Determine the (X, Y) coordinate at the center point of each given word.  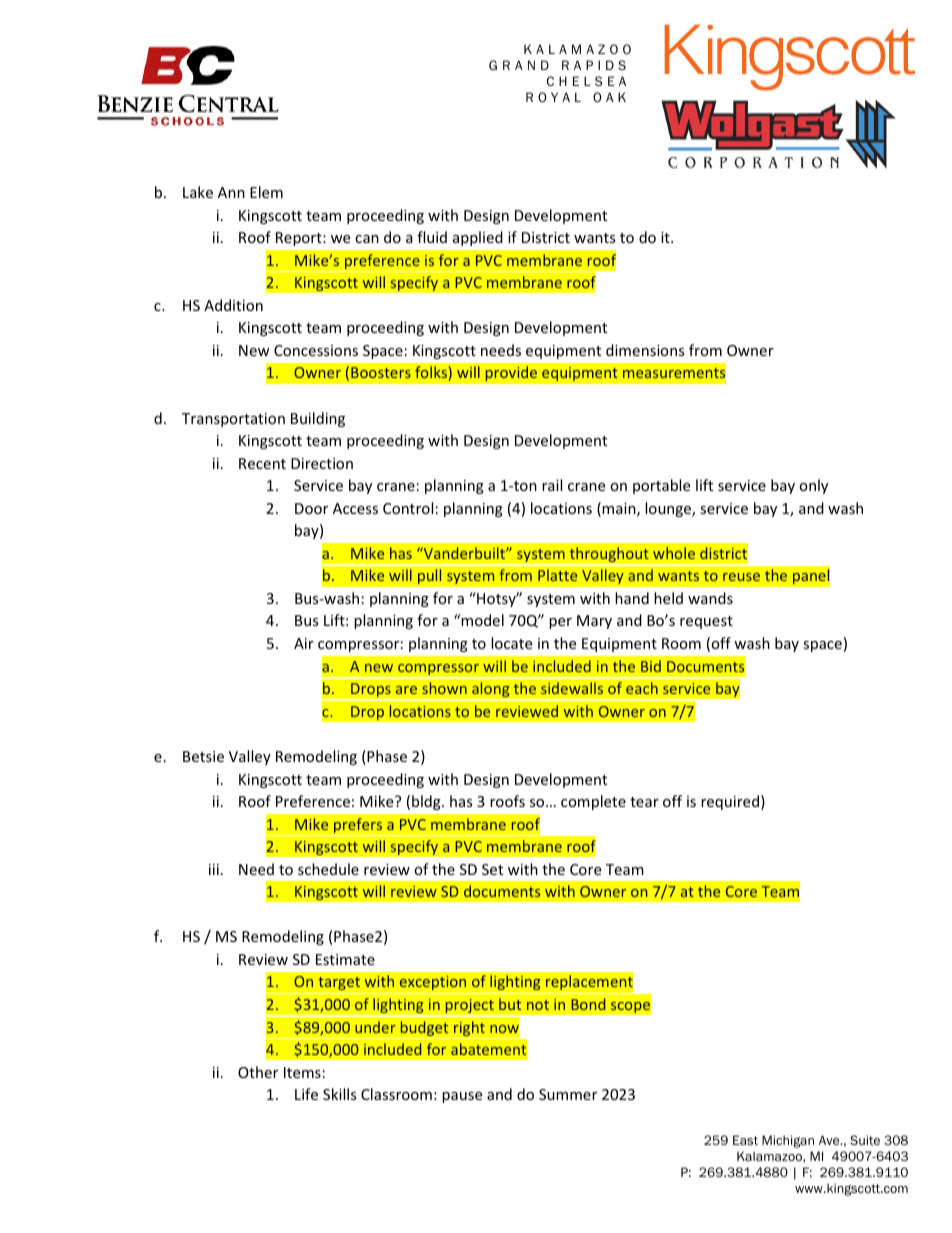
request (706, 622)
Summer (568, 1094)
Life (306, 1094)
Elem (266, 192)
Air (304, 643)
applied (478, 238)
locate (511, 643)
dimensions (645, 350)
